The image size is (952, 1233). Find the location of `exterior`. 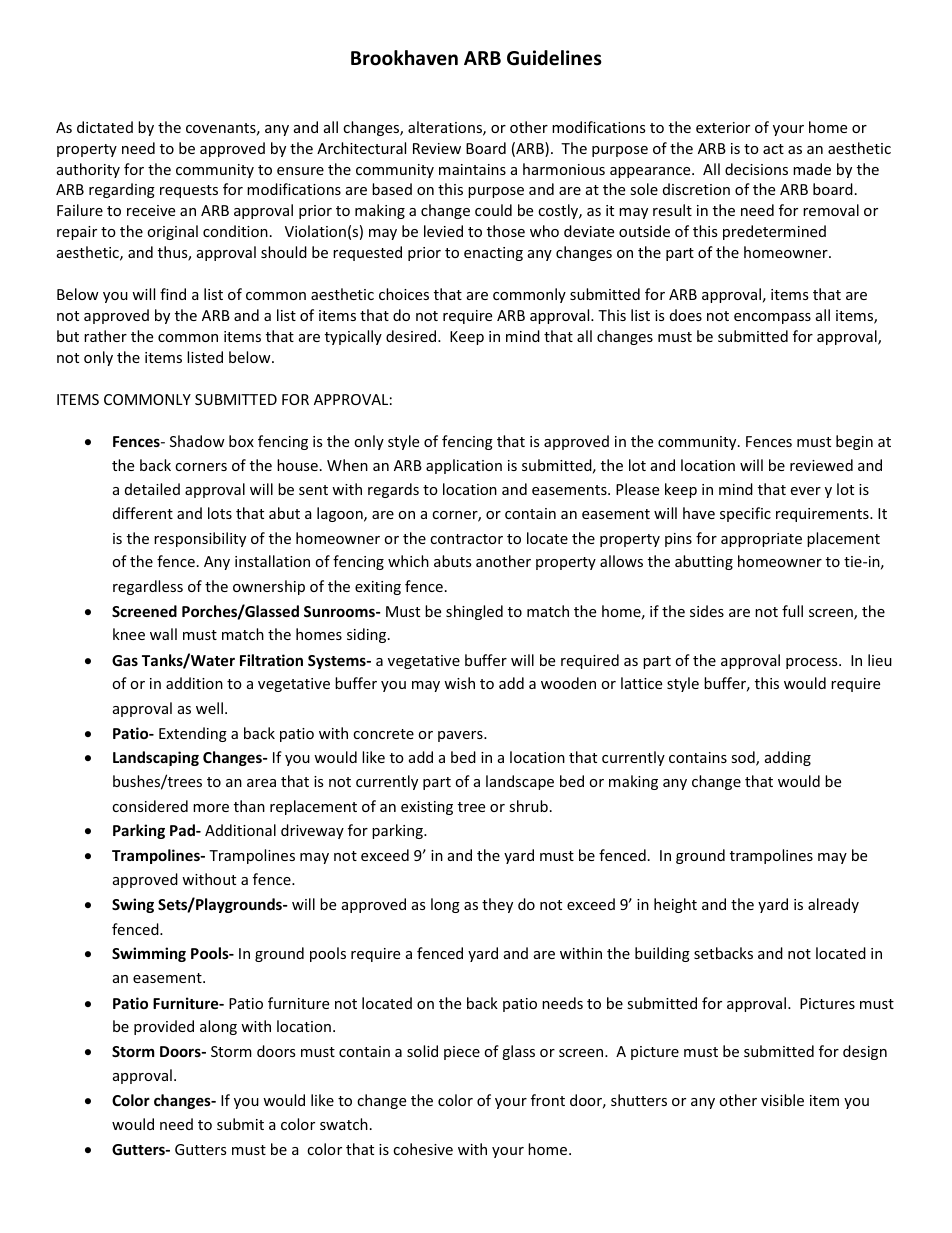

exterior is located at coordinates (723, 127).
